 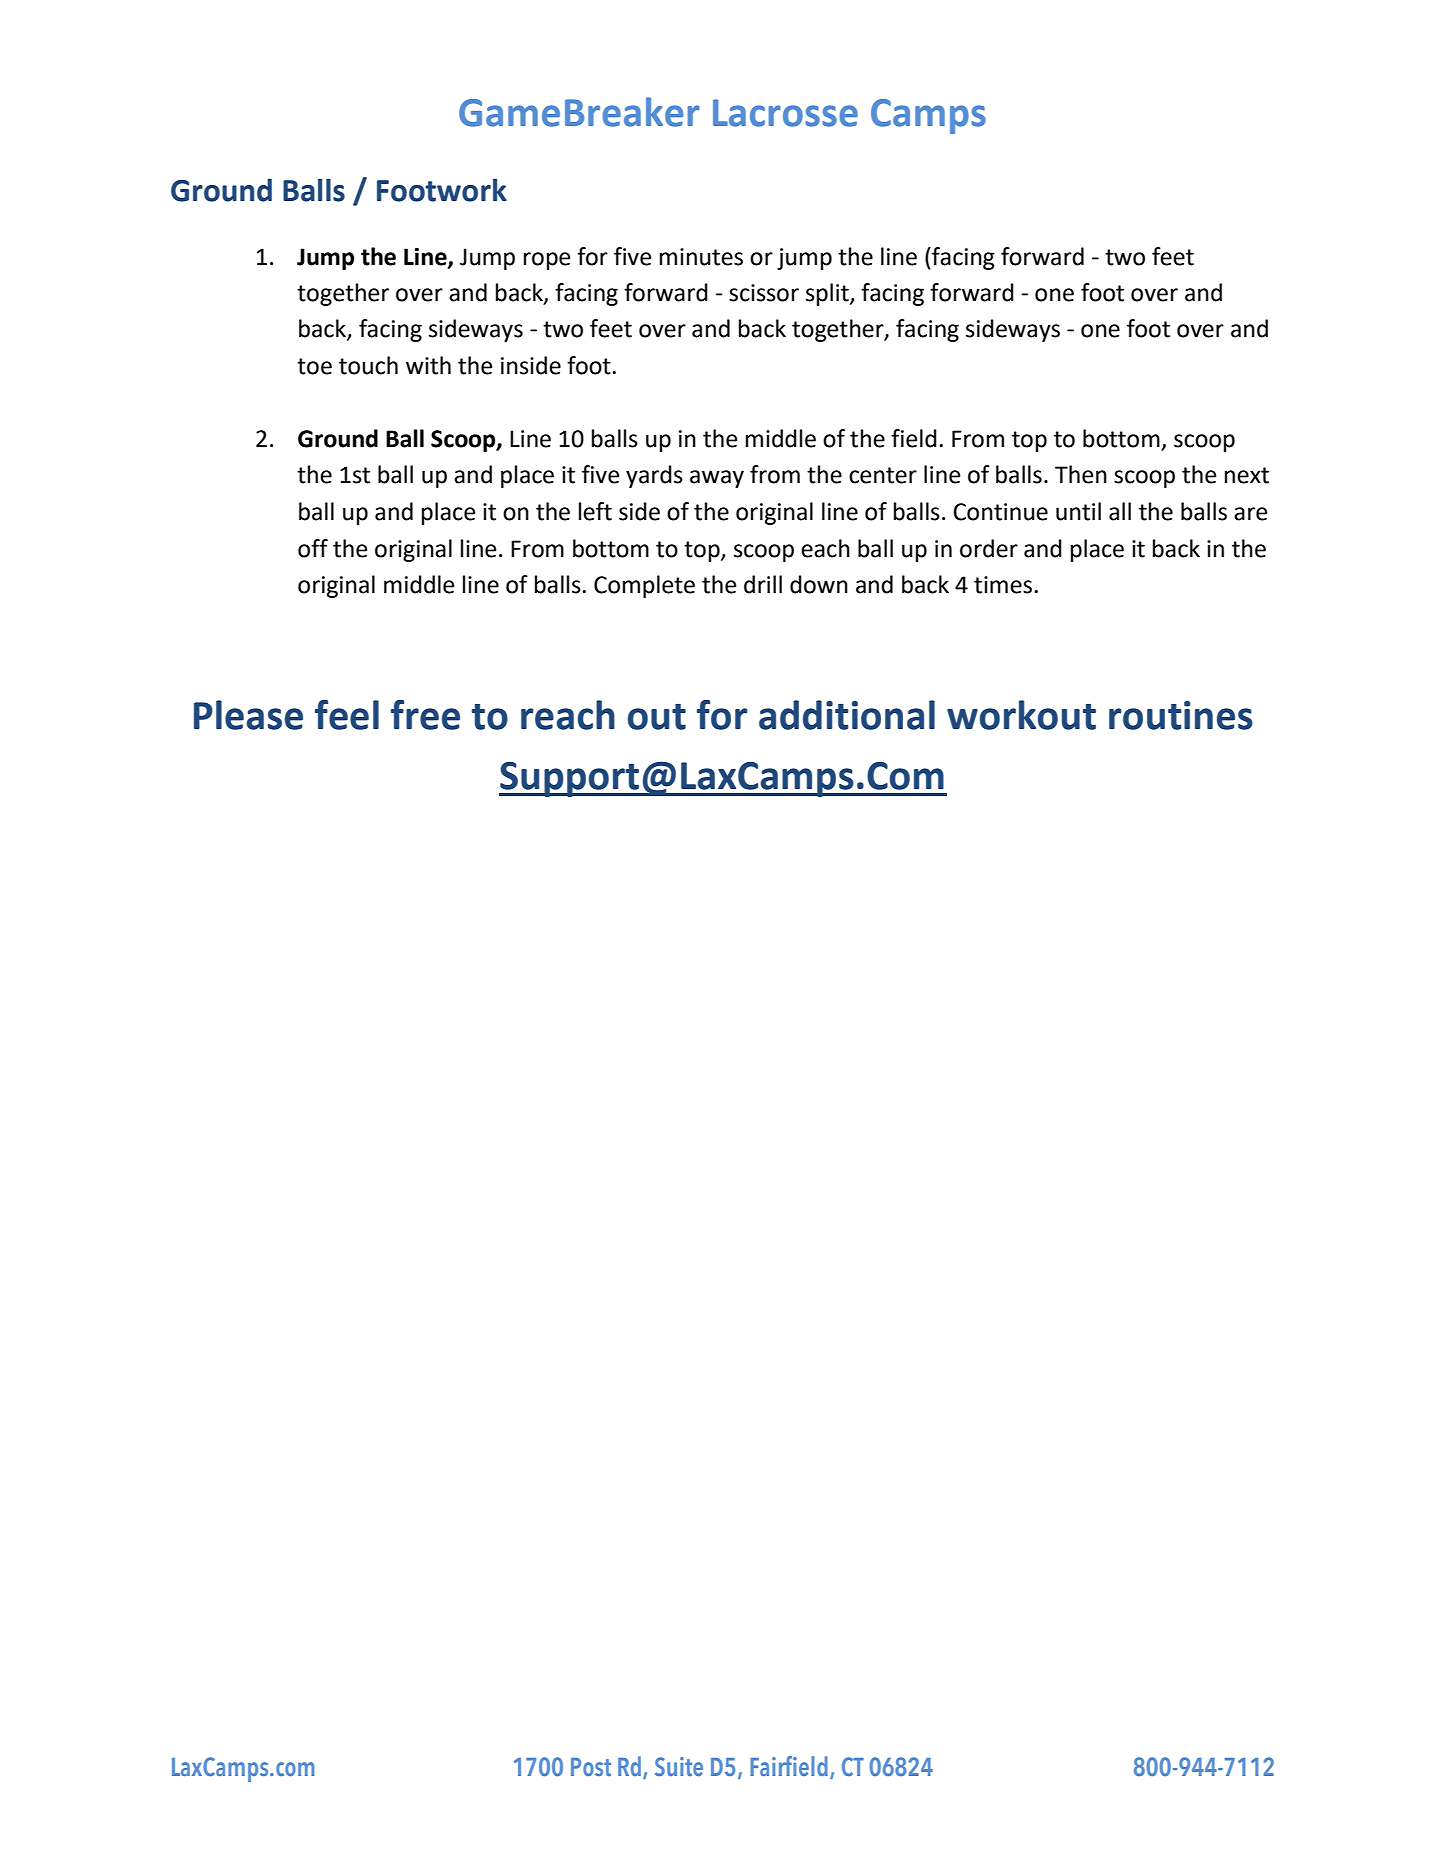 What do you see at coordinates (591, 1767) in the screenshot?
I see `Post` at bounding box center [591, 1767].
